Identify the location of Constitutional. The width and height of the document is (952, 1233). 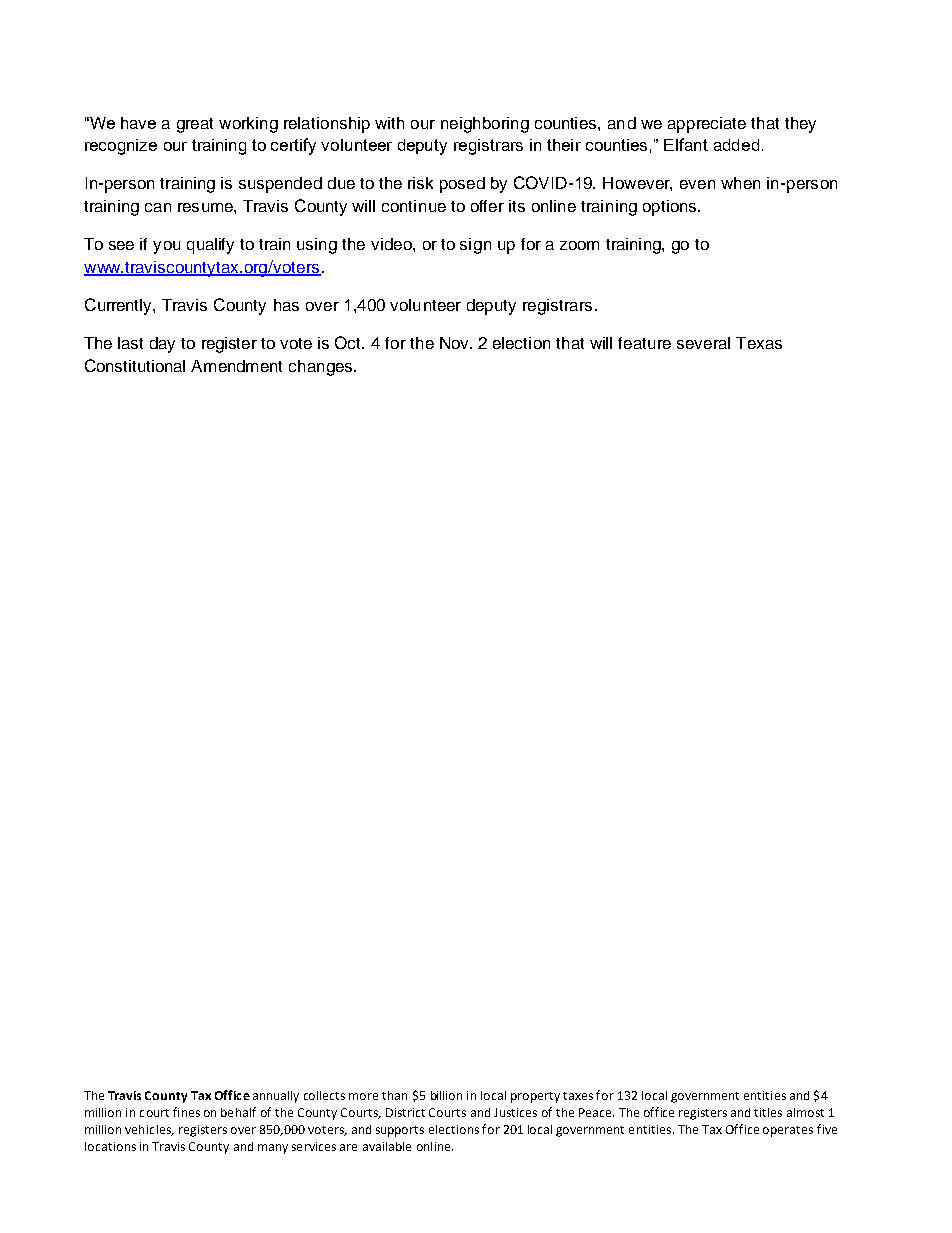
(135, 365).
